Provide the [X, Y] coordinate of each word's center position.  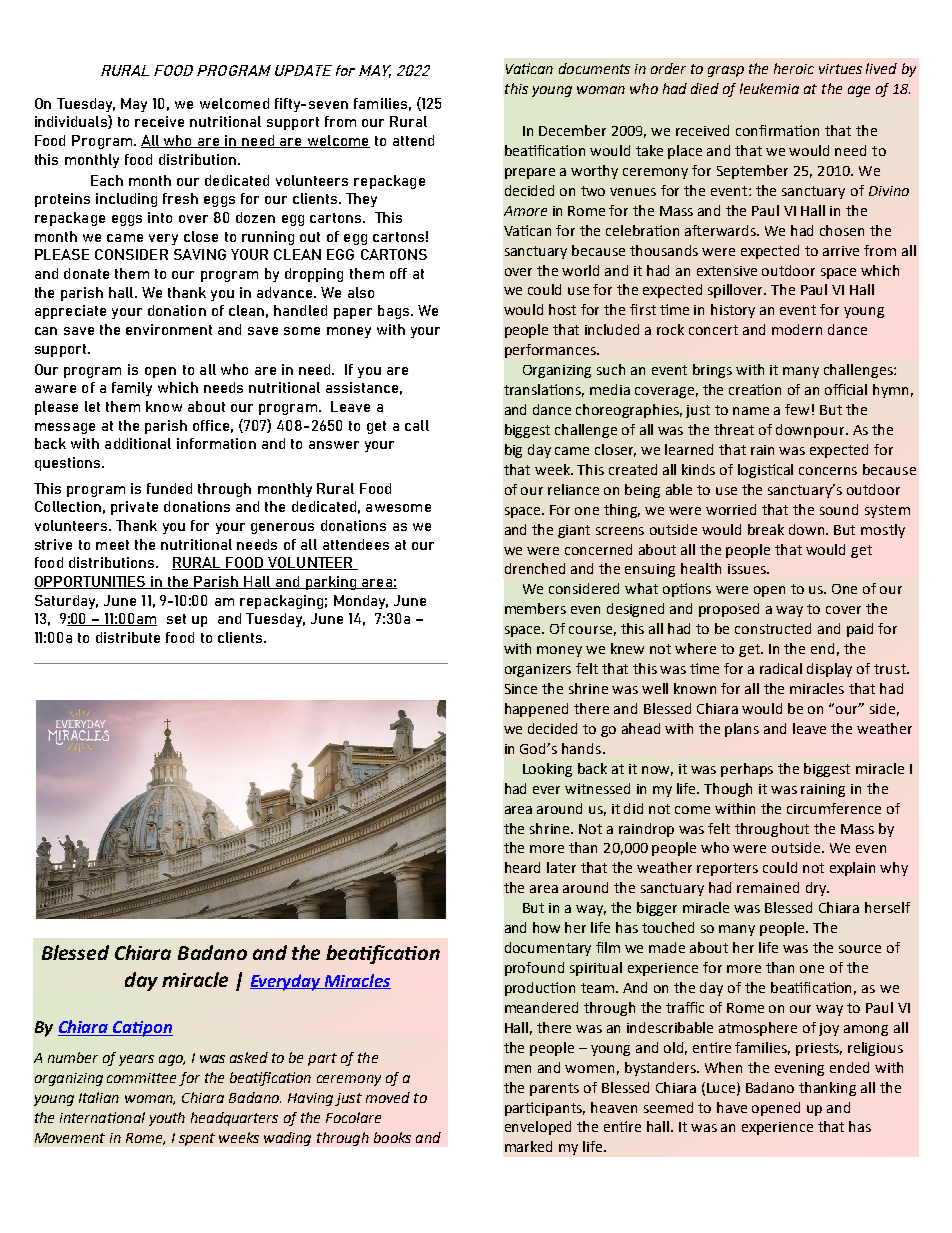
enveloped [538, 1128]
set [176, 619]
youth [167, 1119]
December [572, 130]
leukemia [769, 88]
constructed [773, 628]
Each [107, 180]
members [535, 608]
